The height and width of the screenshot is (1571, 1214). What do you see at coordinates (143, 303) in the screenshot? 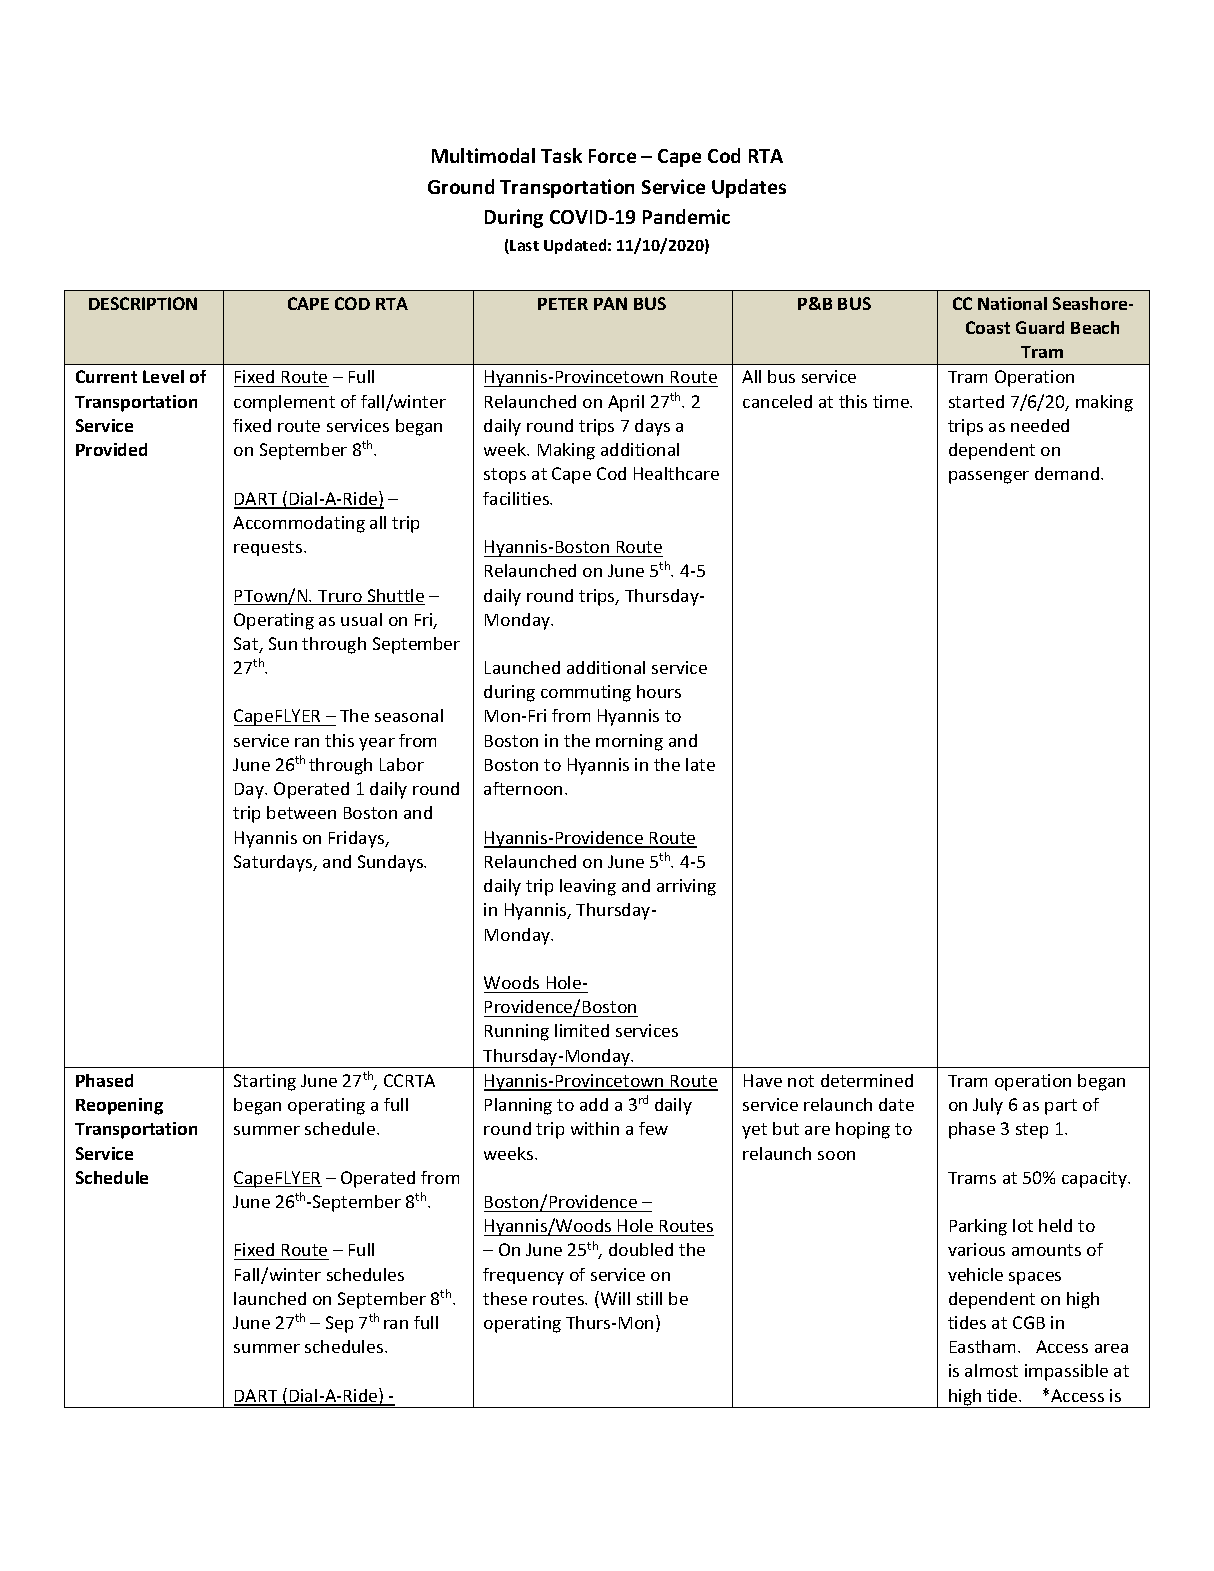
I see `DESCRIPTION` at bounding box center [143, 303].
